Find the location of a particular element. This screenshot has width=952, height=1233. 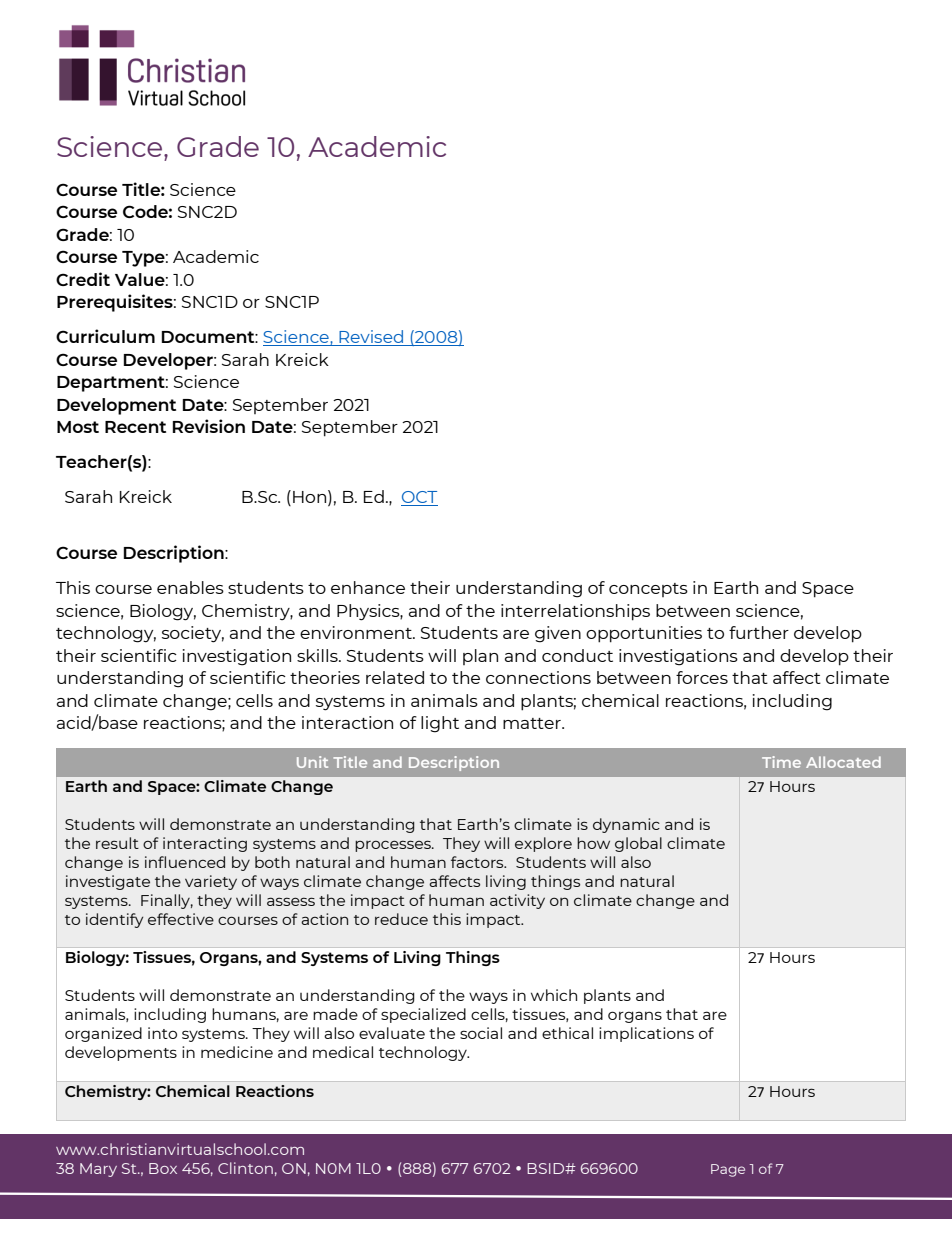

Box is located at coordinates (163, 1168).
